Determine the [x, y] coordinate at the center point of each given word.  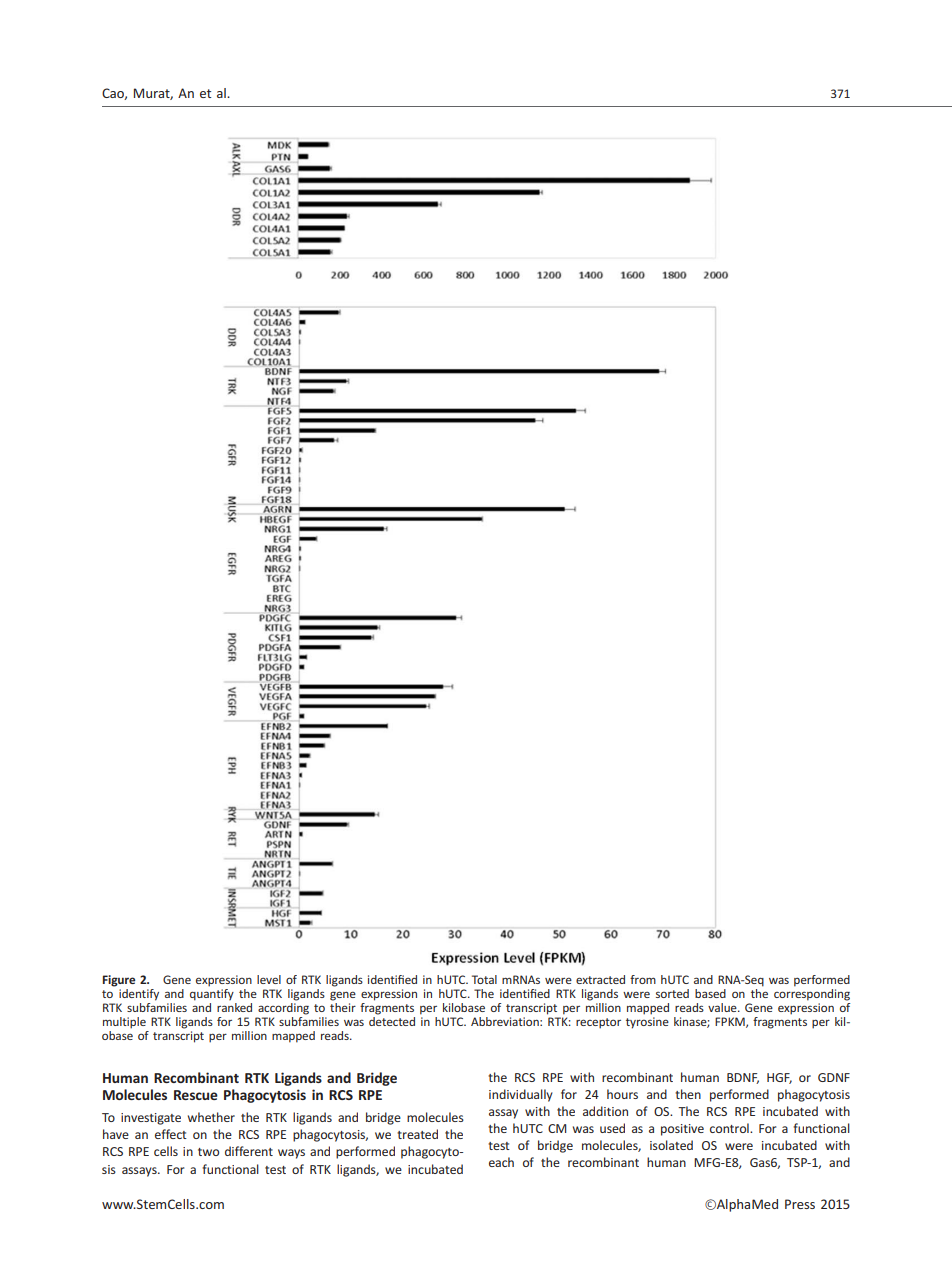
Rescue [196, 1095]
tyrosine [647, 1023]
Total [484, 979]
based [710, 993]
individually [521, 1095]
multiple [124, 1023]
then [688, 1094]
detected [392, 1021]
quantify [212, 995]
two [208, 1152]
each [501, 1162]
